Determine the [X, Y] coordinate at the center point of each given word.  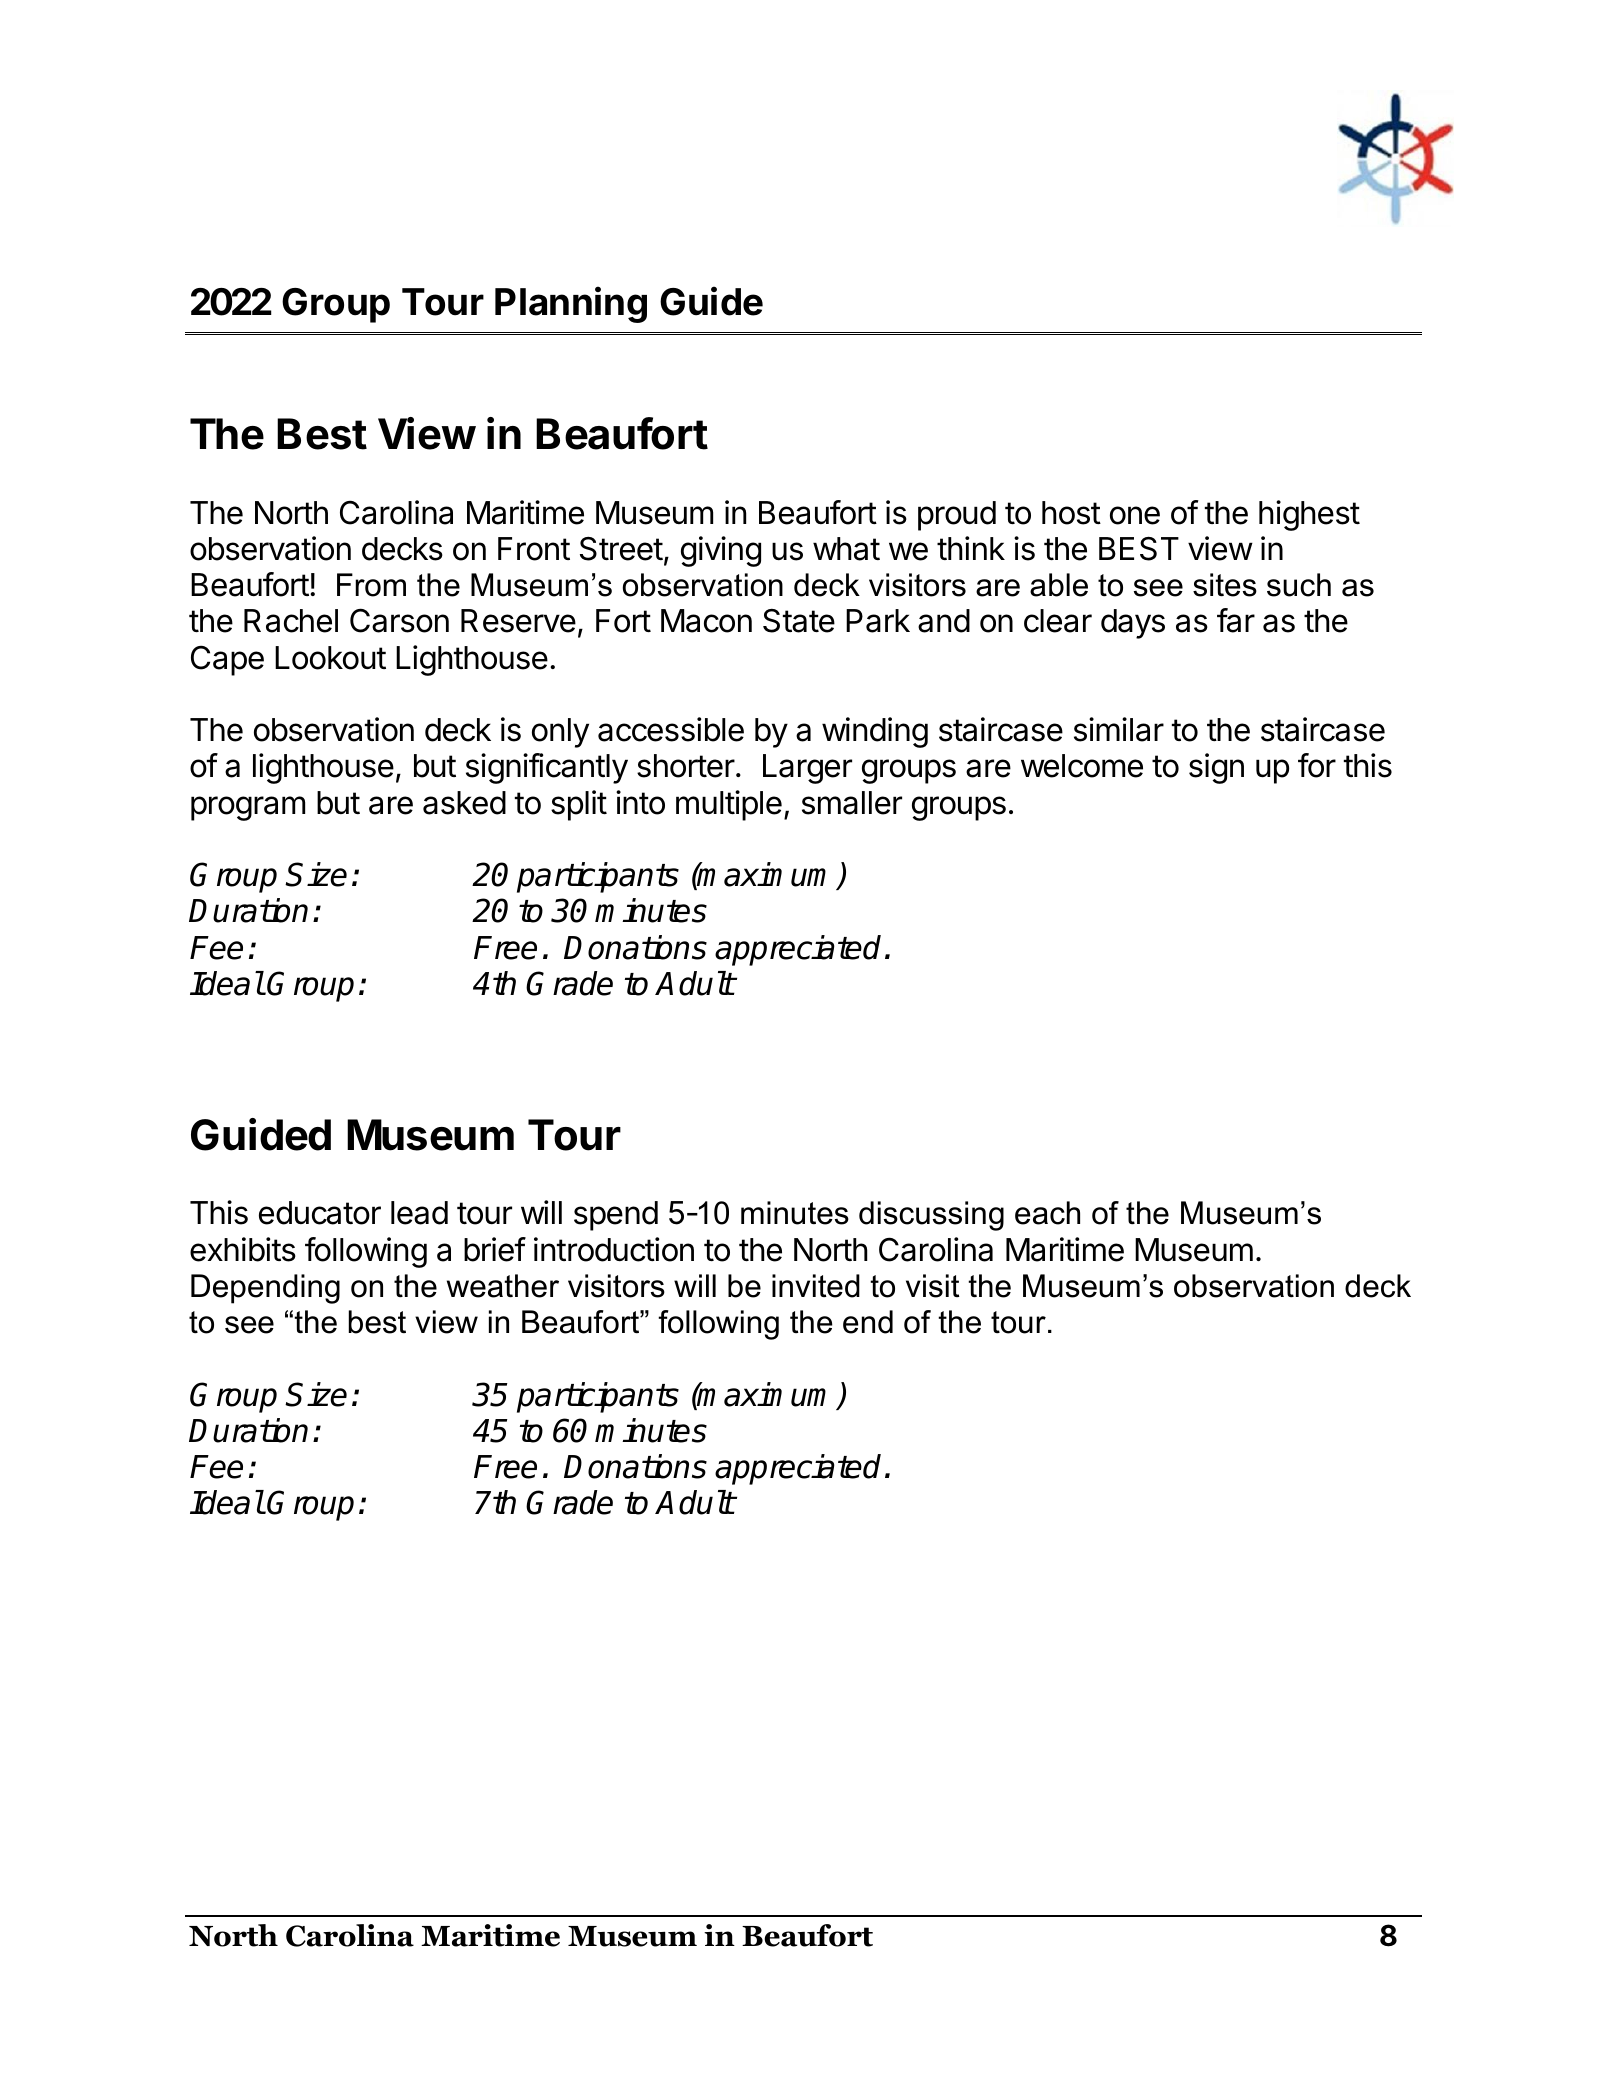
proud [957, 516]
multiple [729, 805]
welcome [1082, 766]
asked [464, 803]
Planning [571, 304]
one [1135, 515]
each [1047, 1213]
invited [816, 1286]
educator [320, 1213]
